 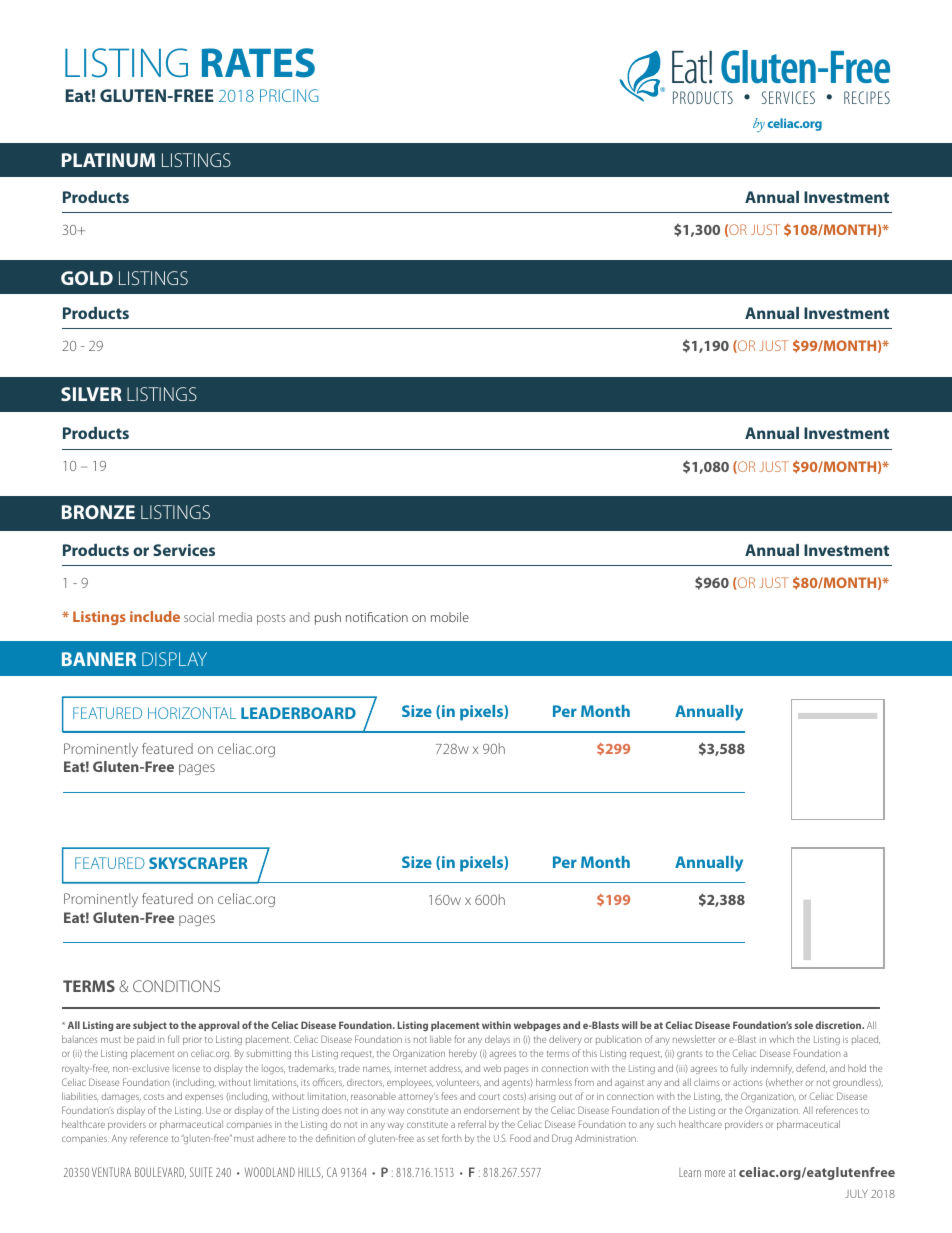 I want to click on SILVER, so click(x=91, y=394).
